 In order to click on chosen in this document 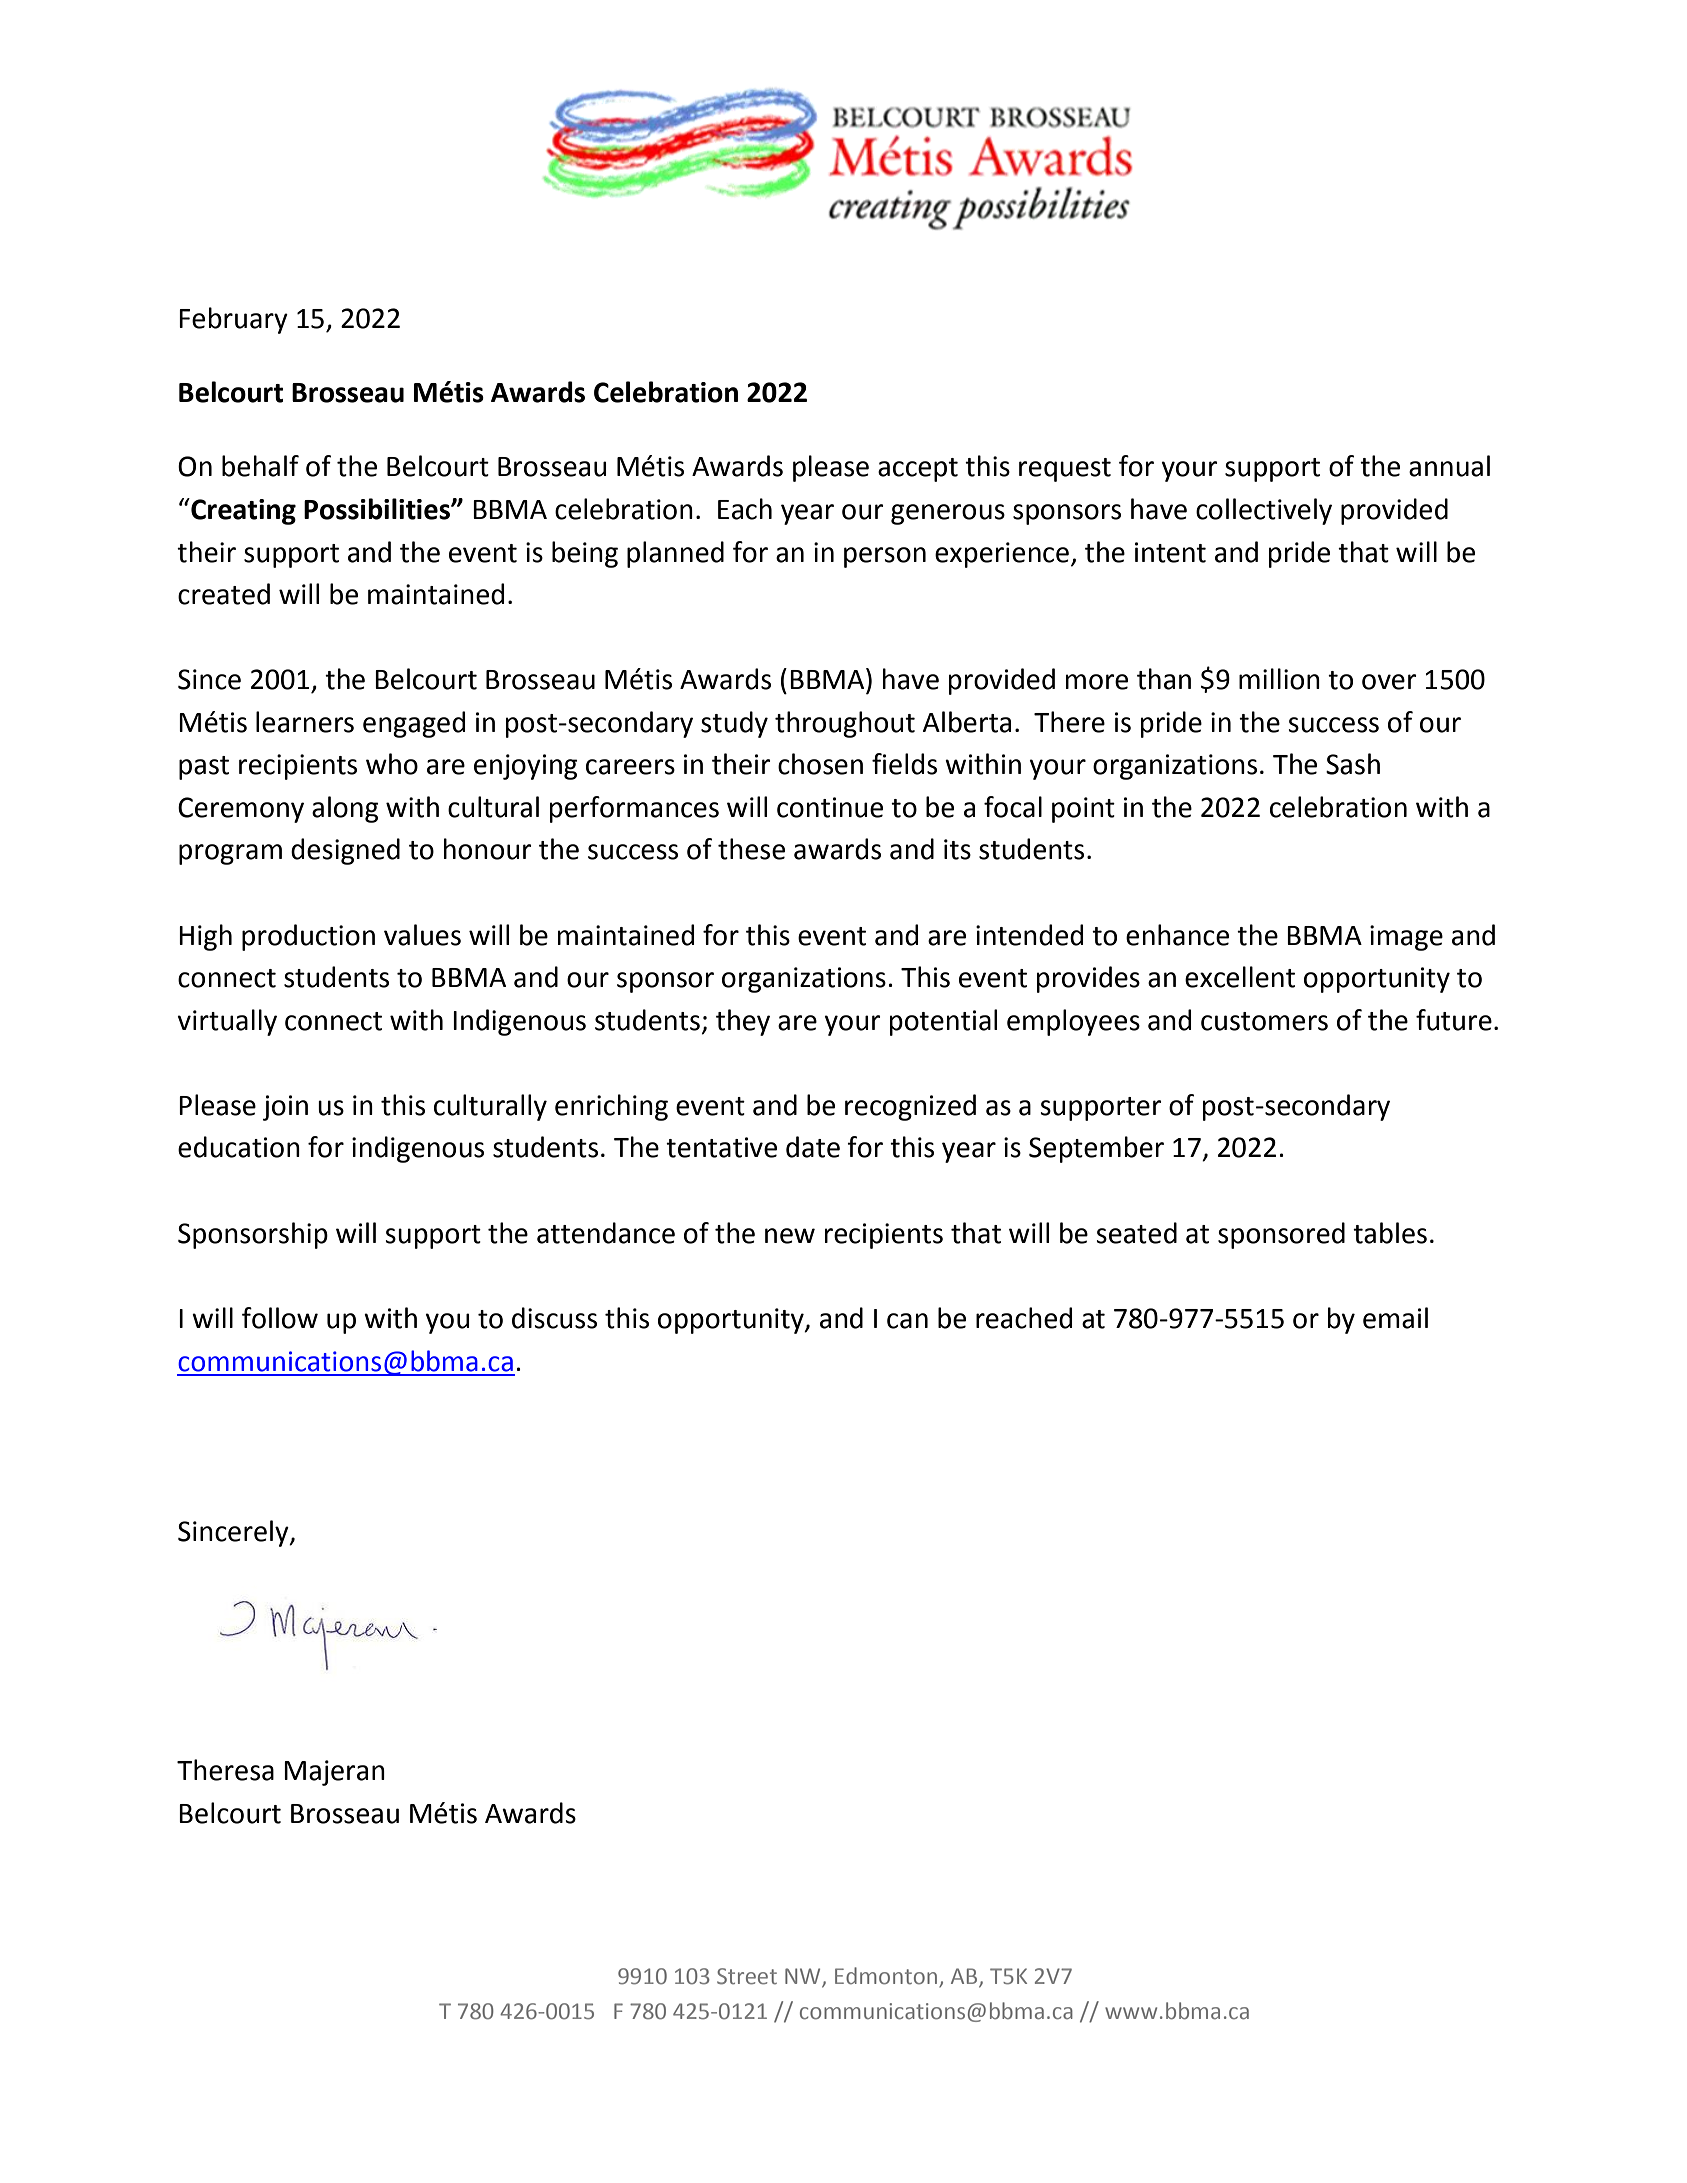, I will do `click(820, 764)`.
